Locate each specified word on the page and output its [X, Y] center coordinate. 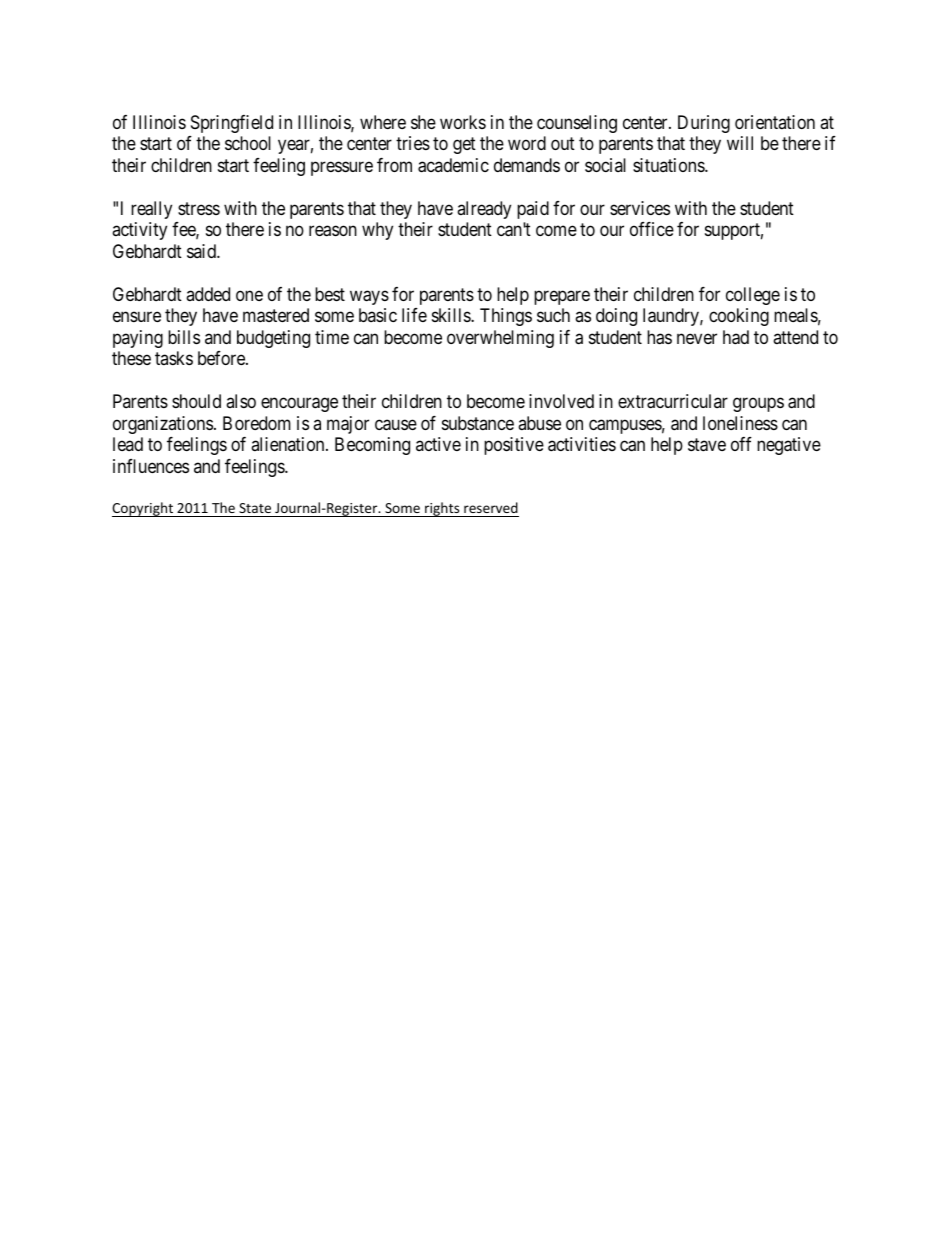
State [255, 508]
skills [452, 315]
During [704, 124]
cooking [739, 317]
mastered [276, 315]
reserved [491, 507]
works [463, 122]
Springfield [232, 124]
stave [707, 445]
